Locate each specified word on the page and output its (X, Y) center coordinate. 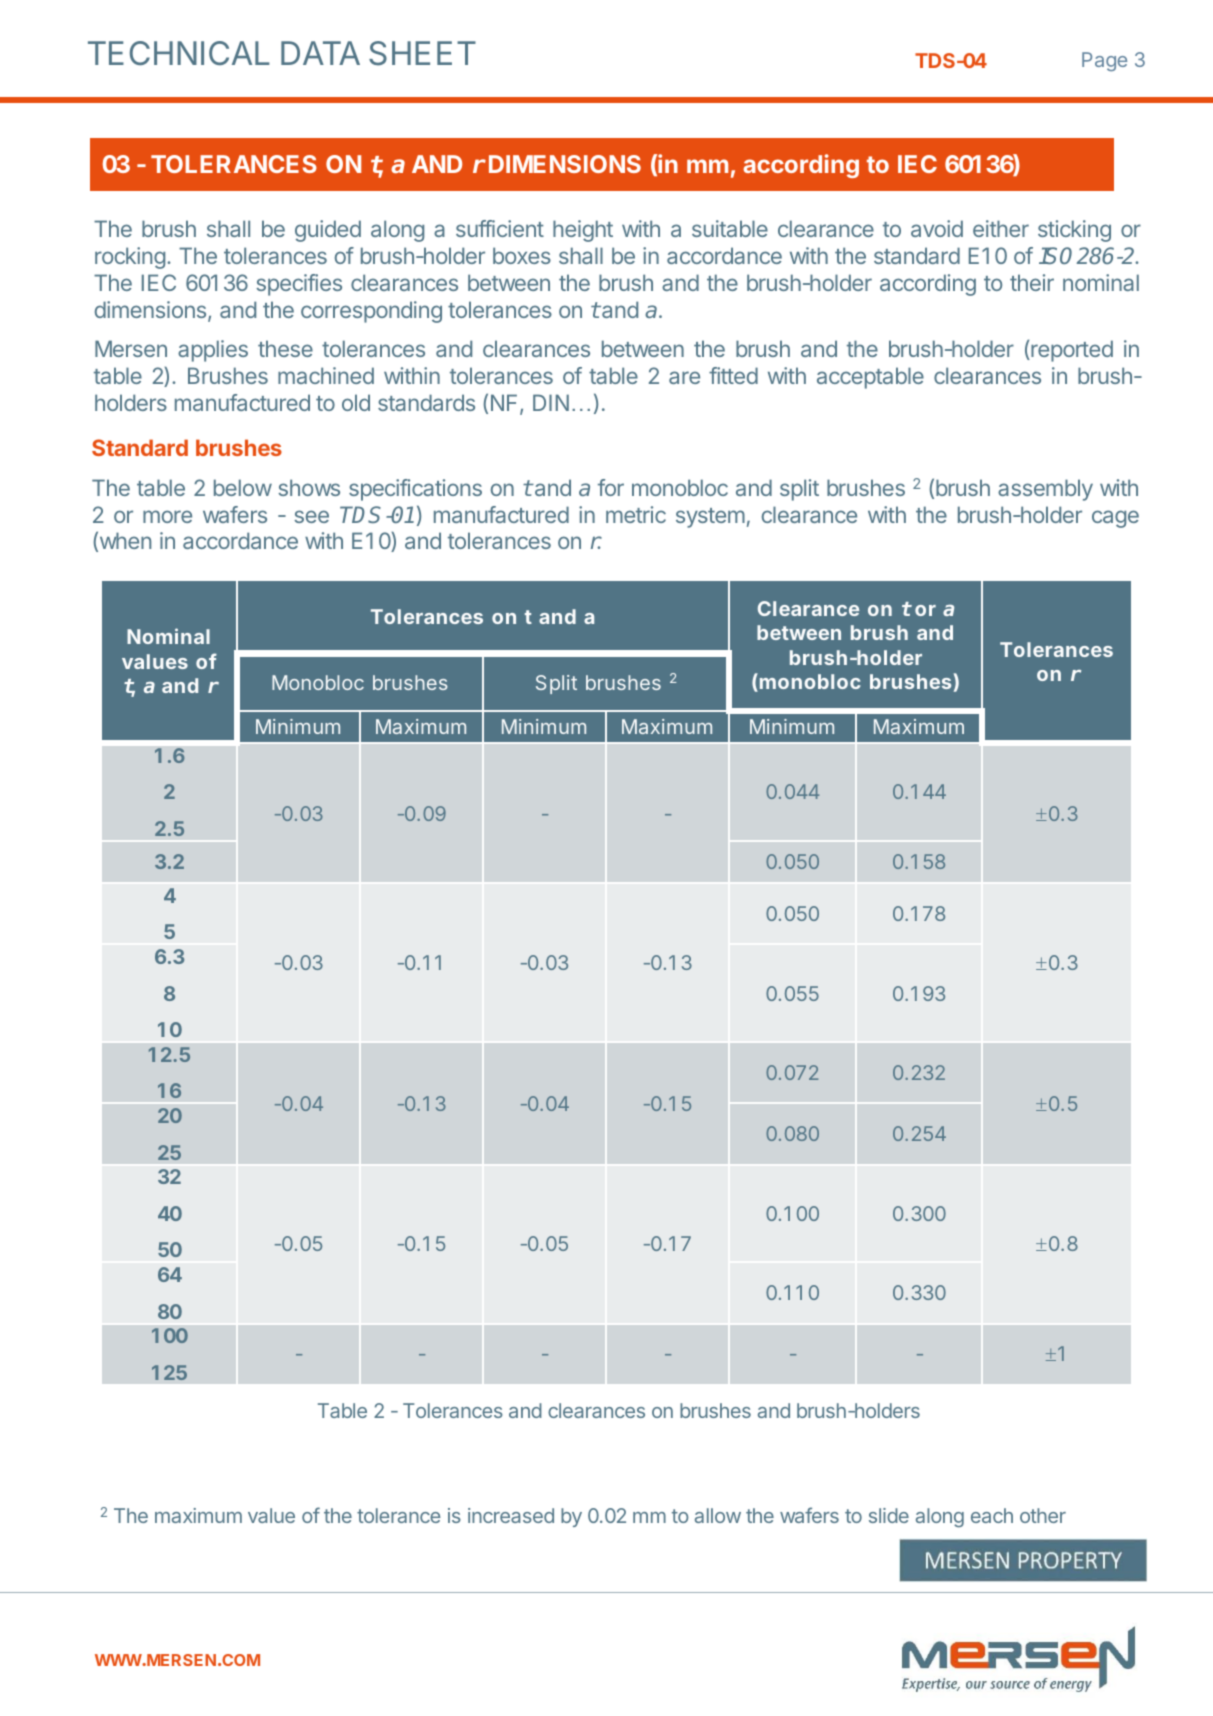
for (611, 487)
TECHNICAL (179, 53)
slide (889, 1515)
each (992, 1515)
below (243, 487)
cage (1115, 519)
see (311, 516)
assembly (1045, 490)
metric (636, 514)
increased (511, 1515)
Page (1104, 61)
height (583, 231)
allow (718, 1515)
